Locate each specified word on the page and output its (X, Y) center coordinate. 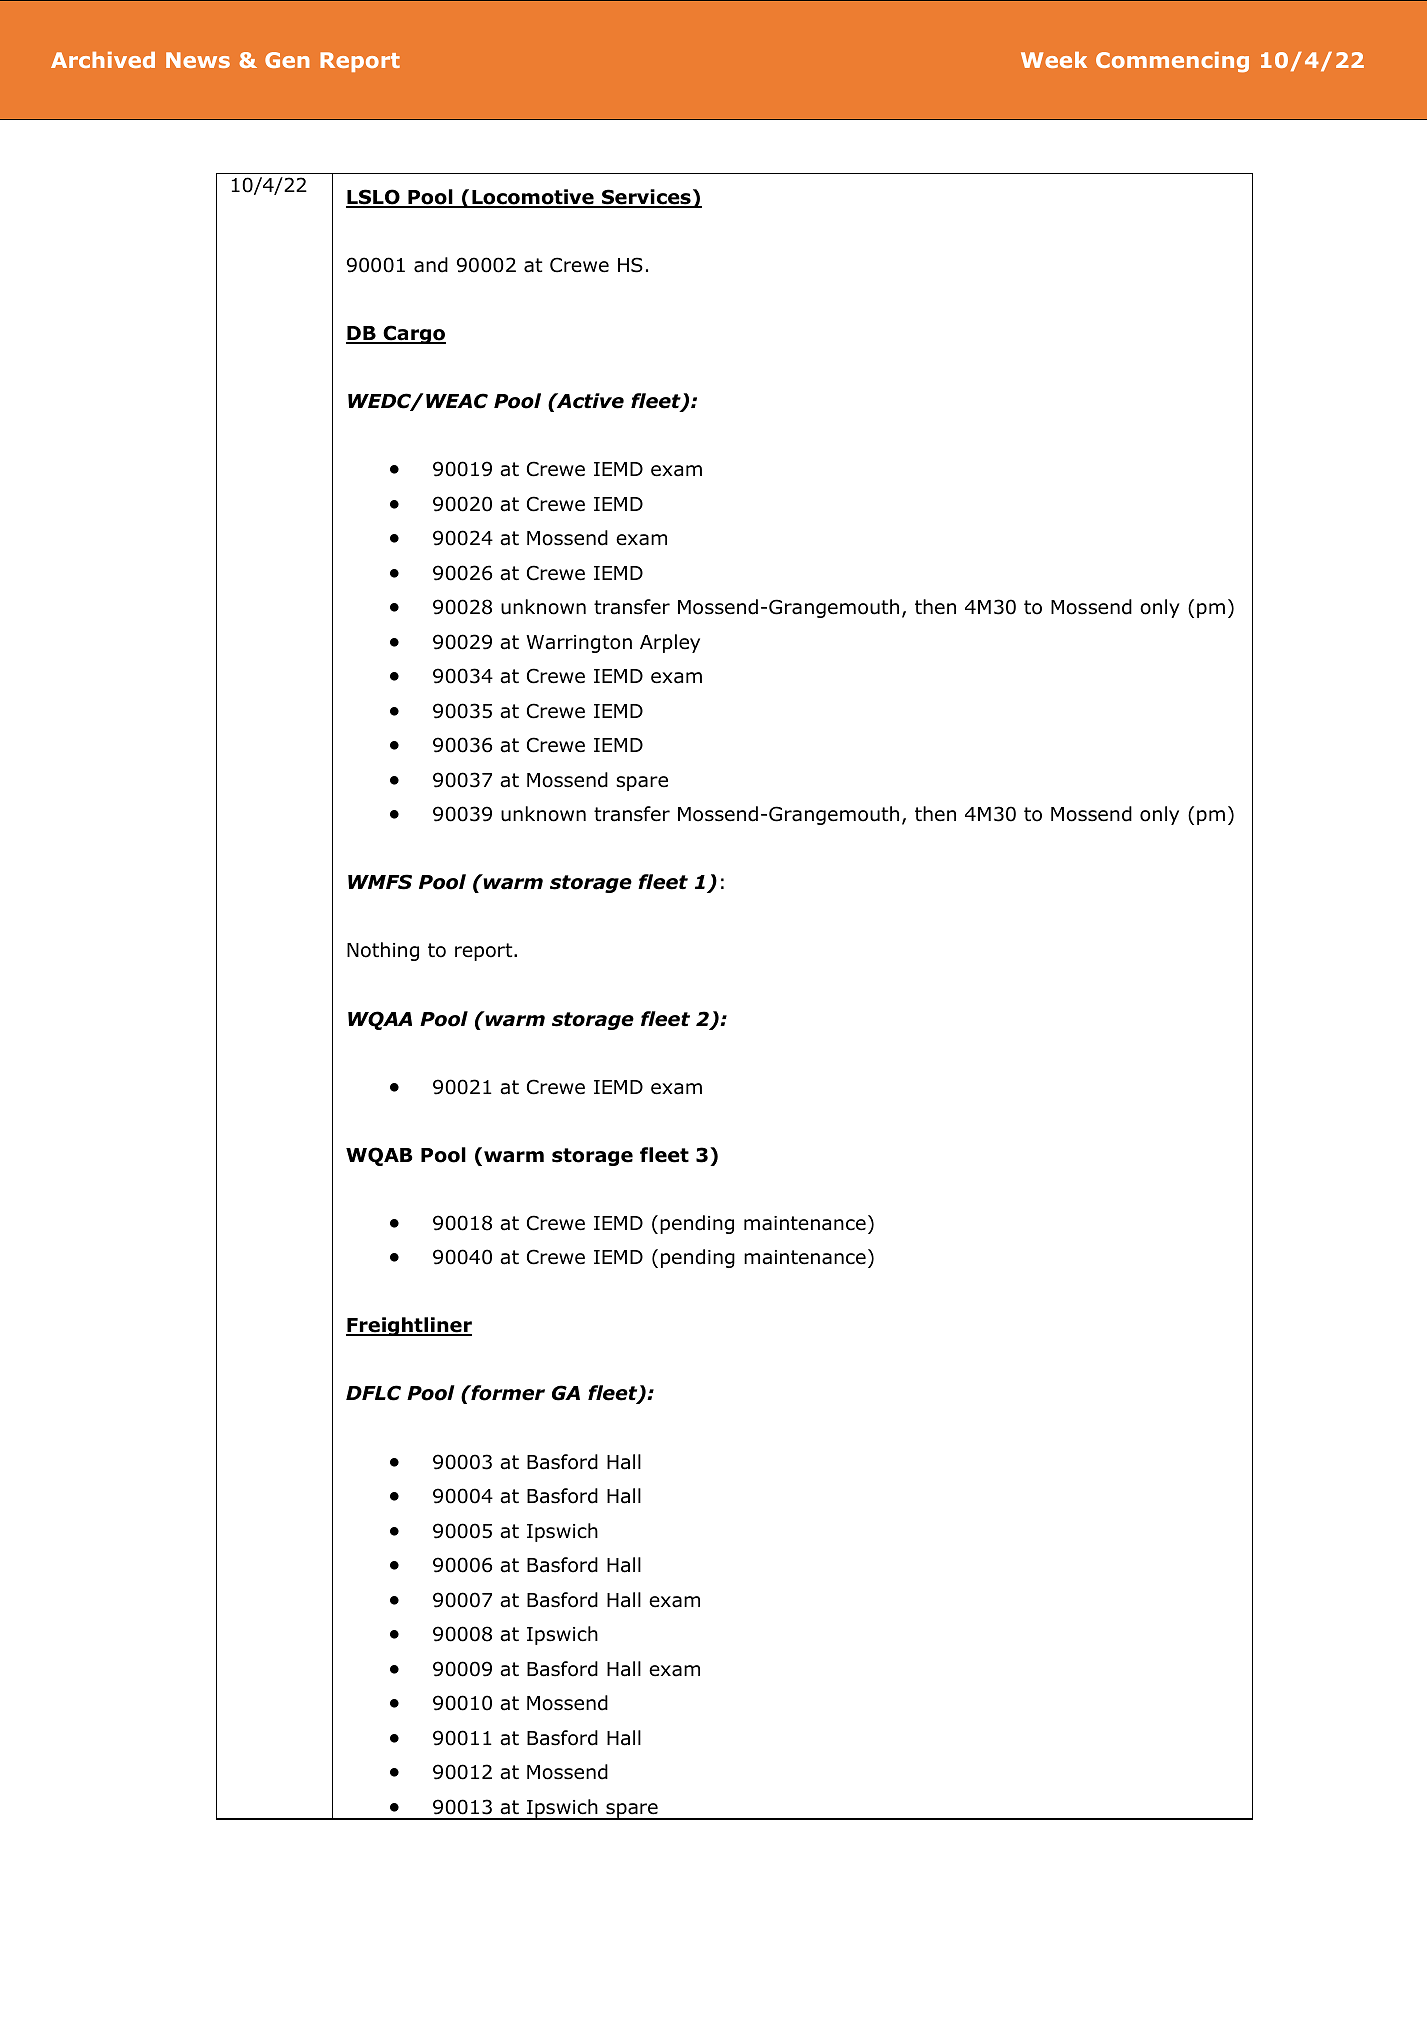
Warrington (579, 644)
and (431, 265)
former (507, 1393)
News (198, 60)
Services (646, 198)
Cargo (413, 334)
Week (1054, 60)
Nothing (383, 951)
